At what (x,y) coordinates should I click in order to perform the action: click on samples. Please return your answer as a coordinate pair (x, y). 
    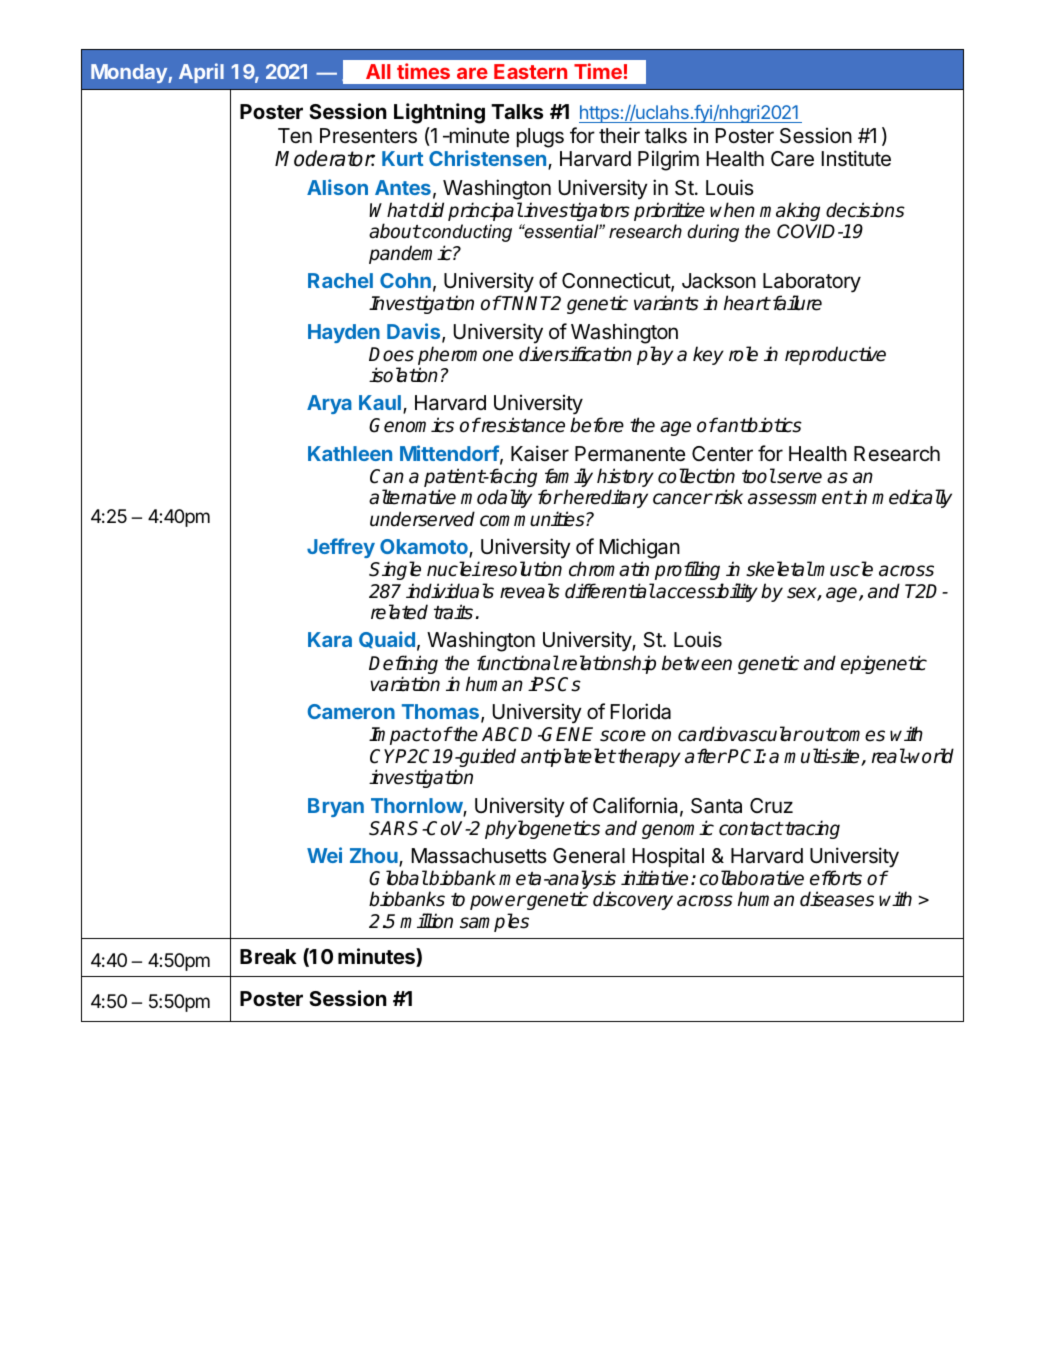
    Looking at the image, I should click on (494, 922).
